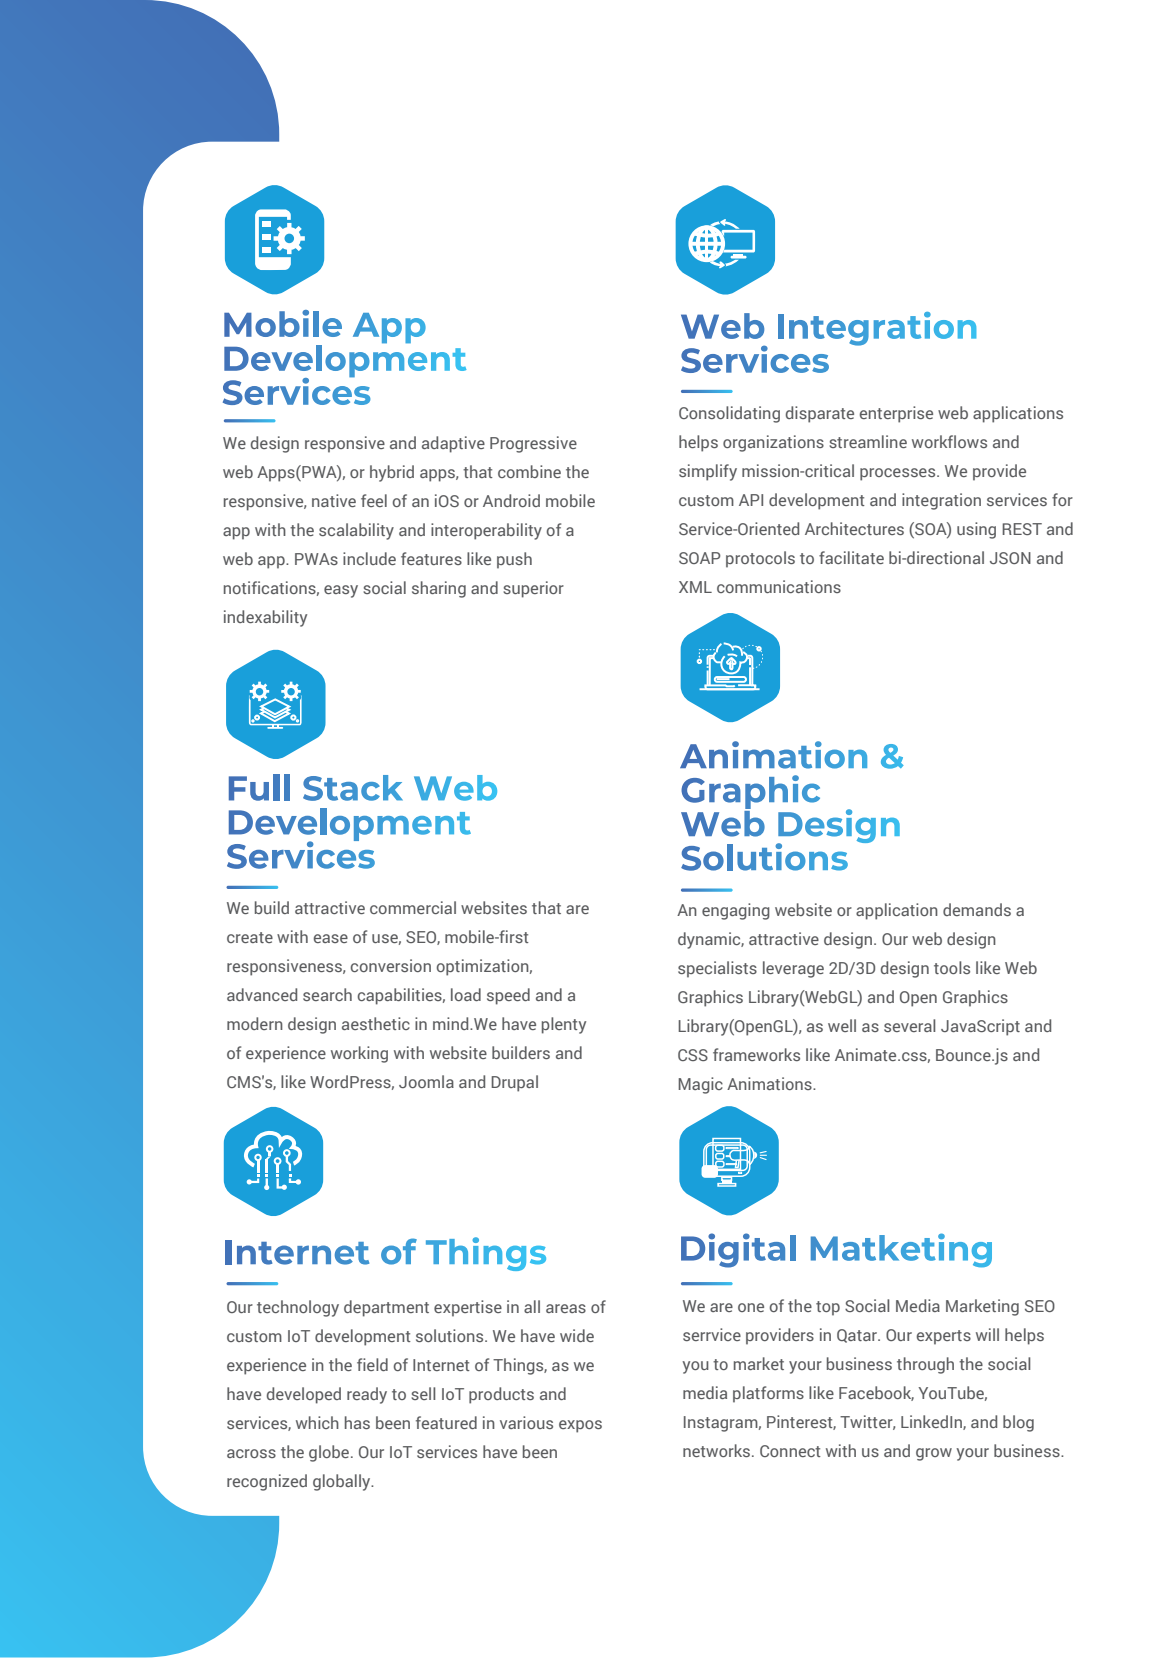 This image has height=1664, width=1176. What do you see at coordinates (392, 473) in the image?
I see `hybrid` at bounding box center [392, 473].
